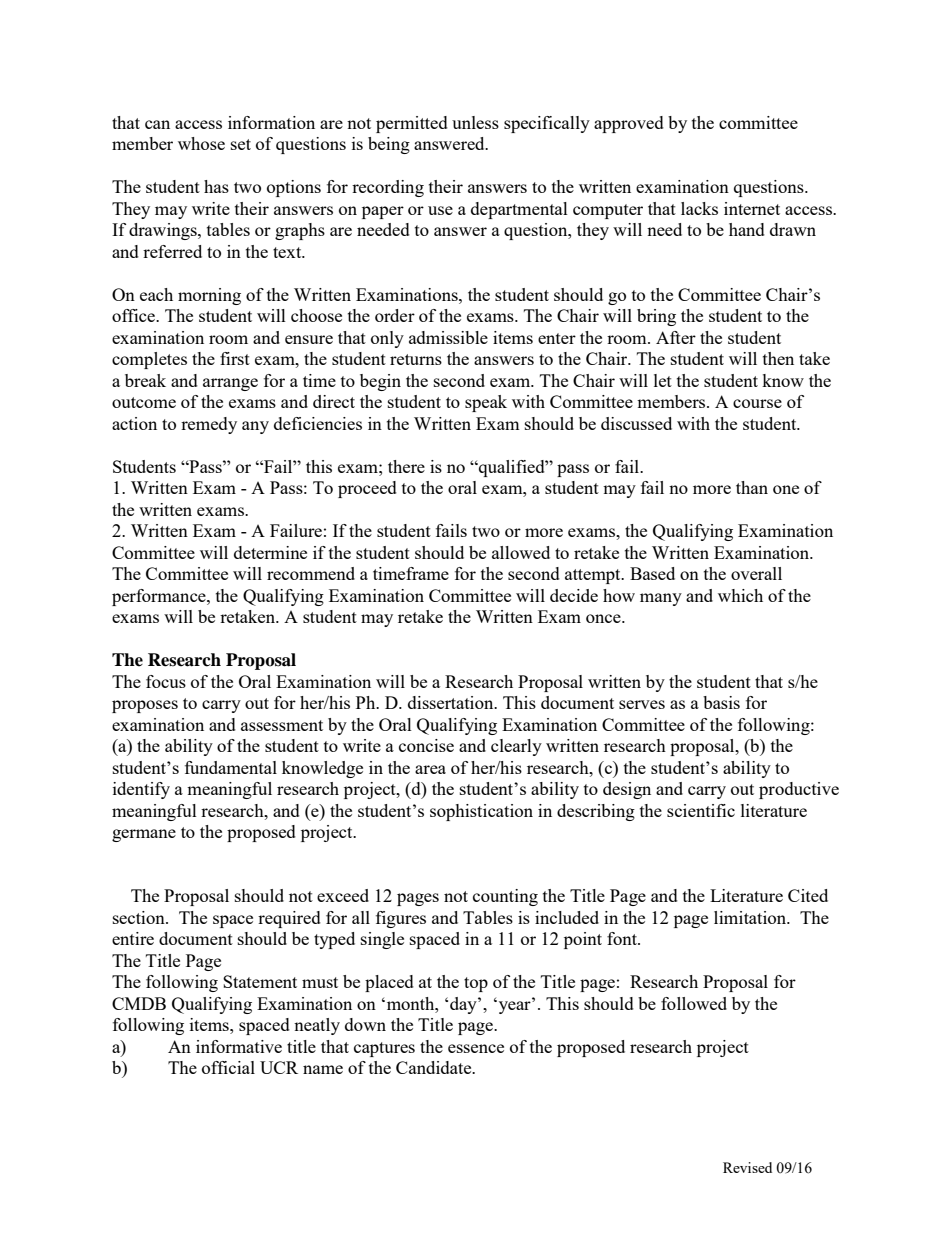 This screenshot has height=1233, width=952. What do you see at coordinates (486, 403) in the screenshot?
I see `speak` at bounding box center [486, 403].
